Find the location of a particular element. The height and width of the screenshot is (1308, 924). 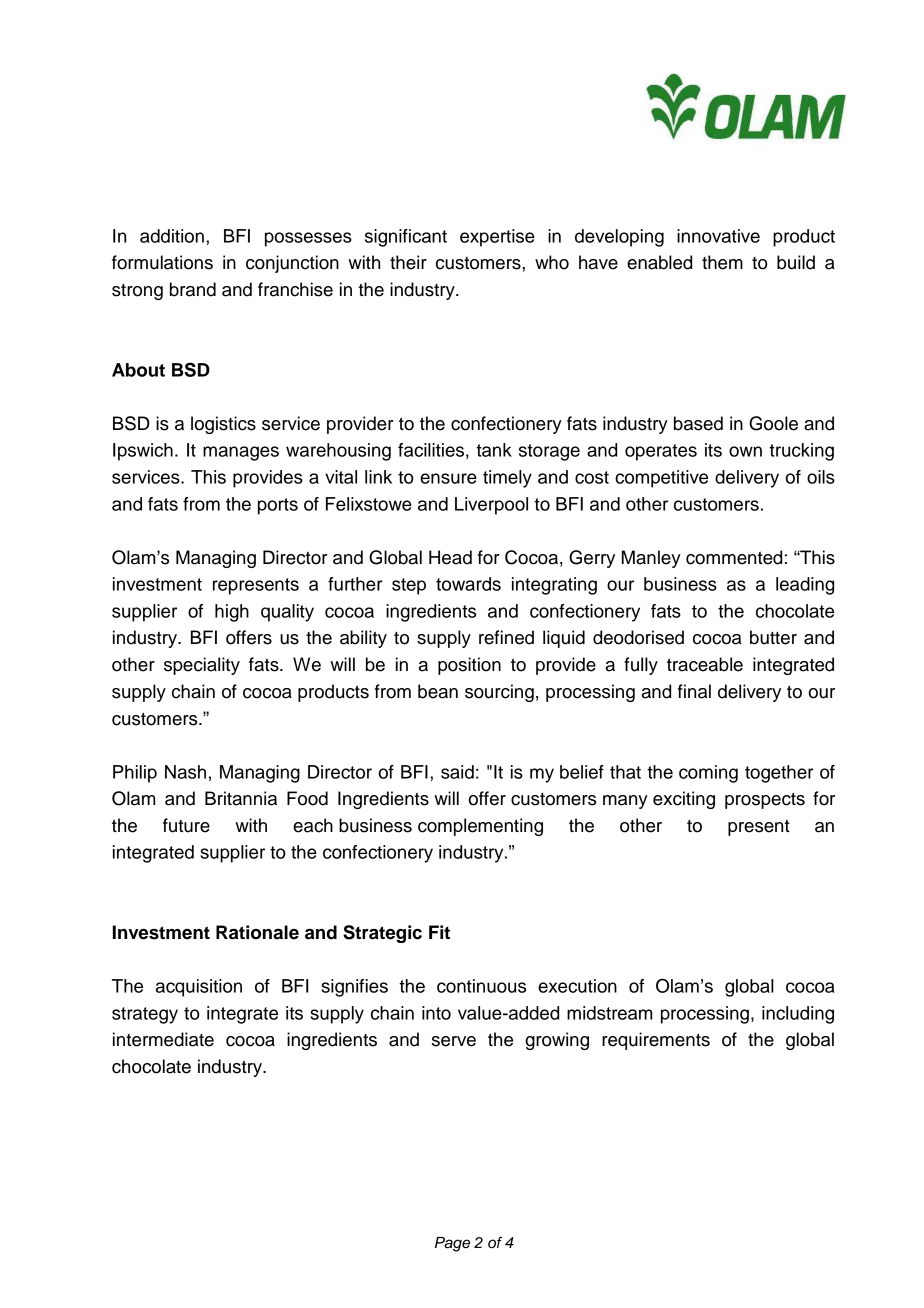

Page is located at coordinates (452, 1244).
